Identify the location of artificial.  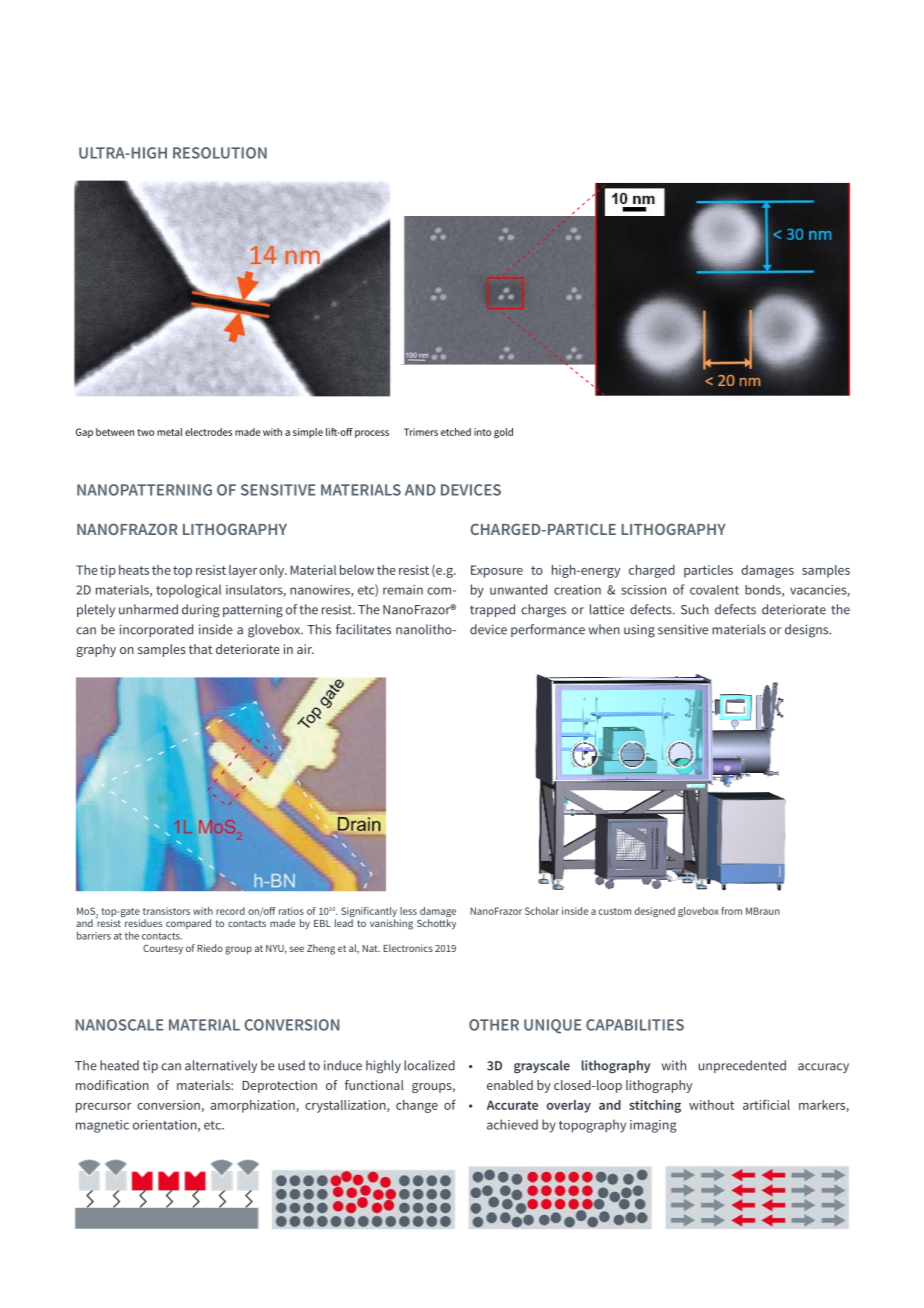
(766, 1104).
